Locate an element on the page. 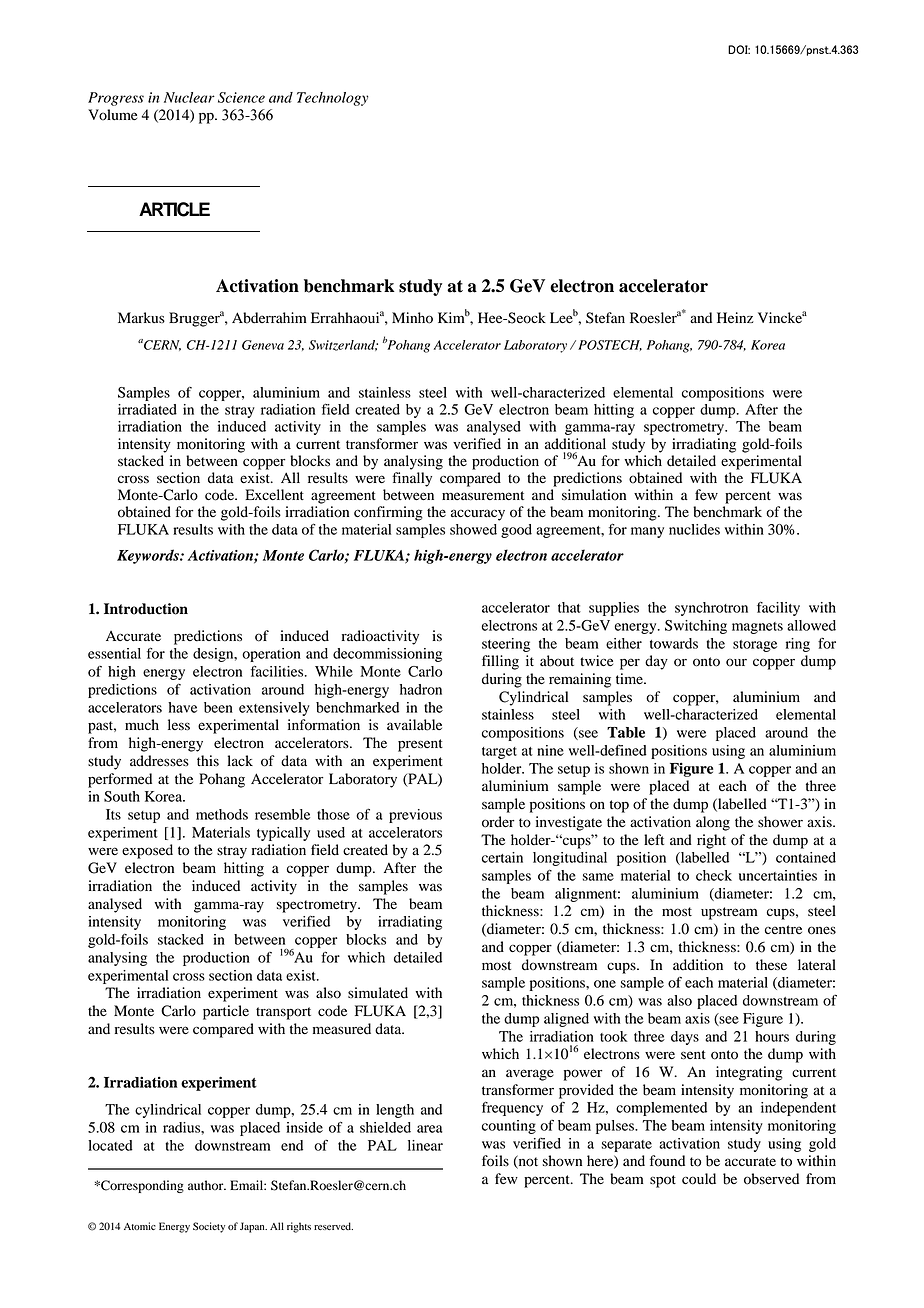 The image size is (924, 1308). Technology is located at coordinates (332, 99).
